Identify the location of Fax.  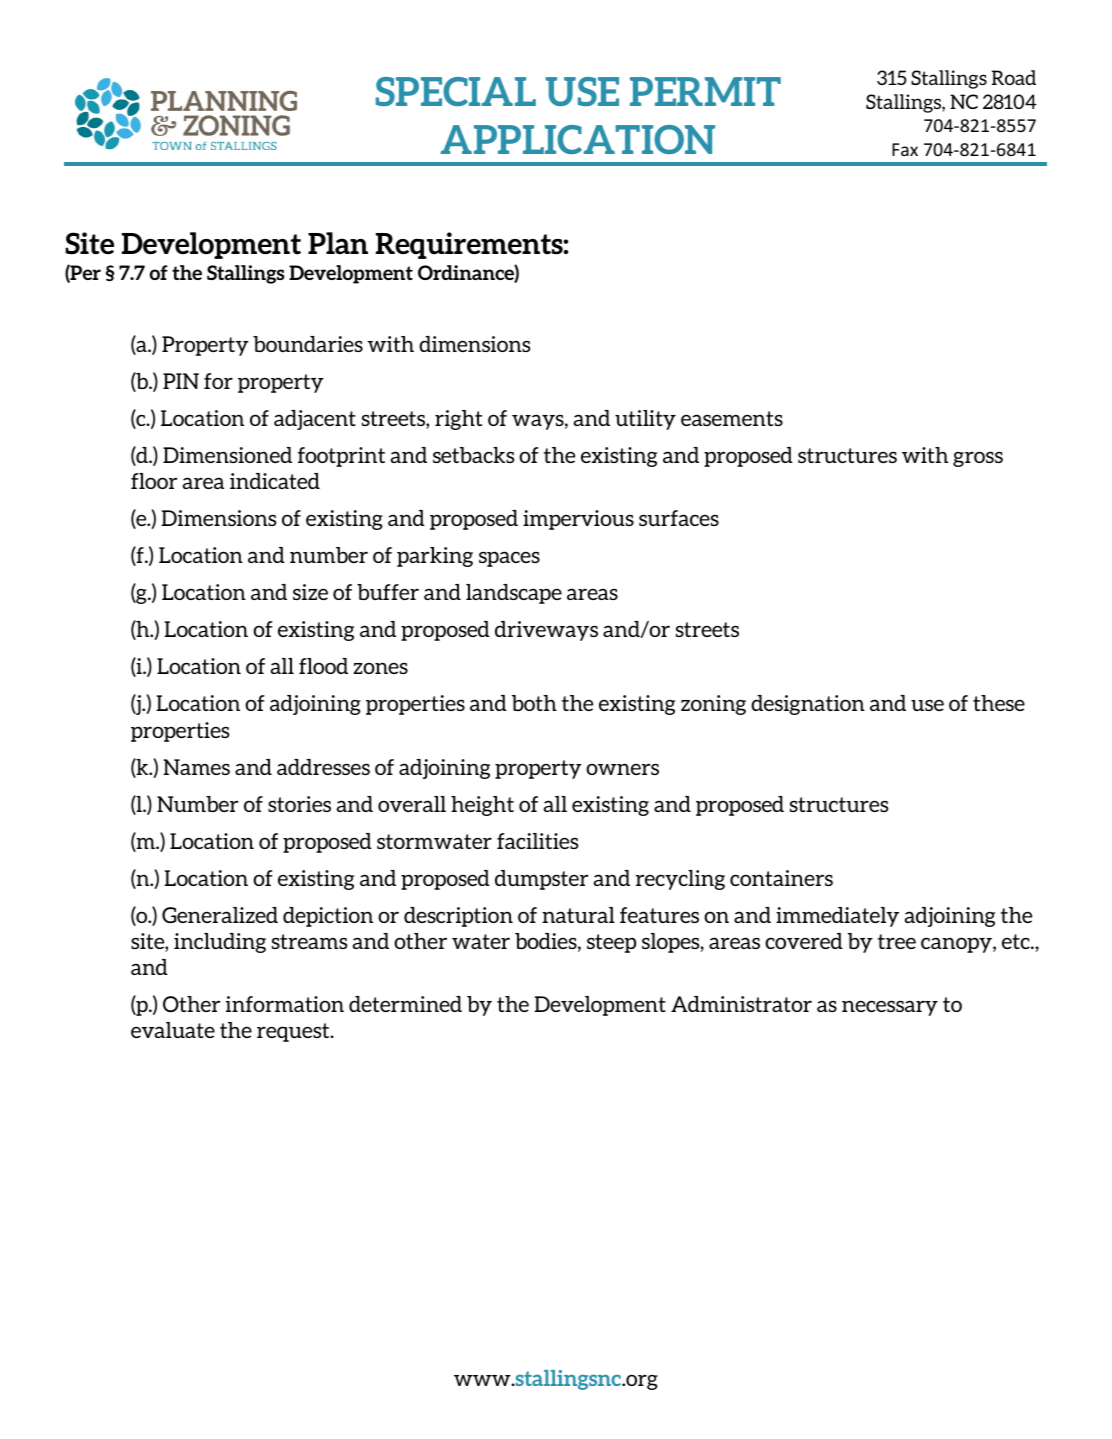
(905, 149).
